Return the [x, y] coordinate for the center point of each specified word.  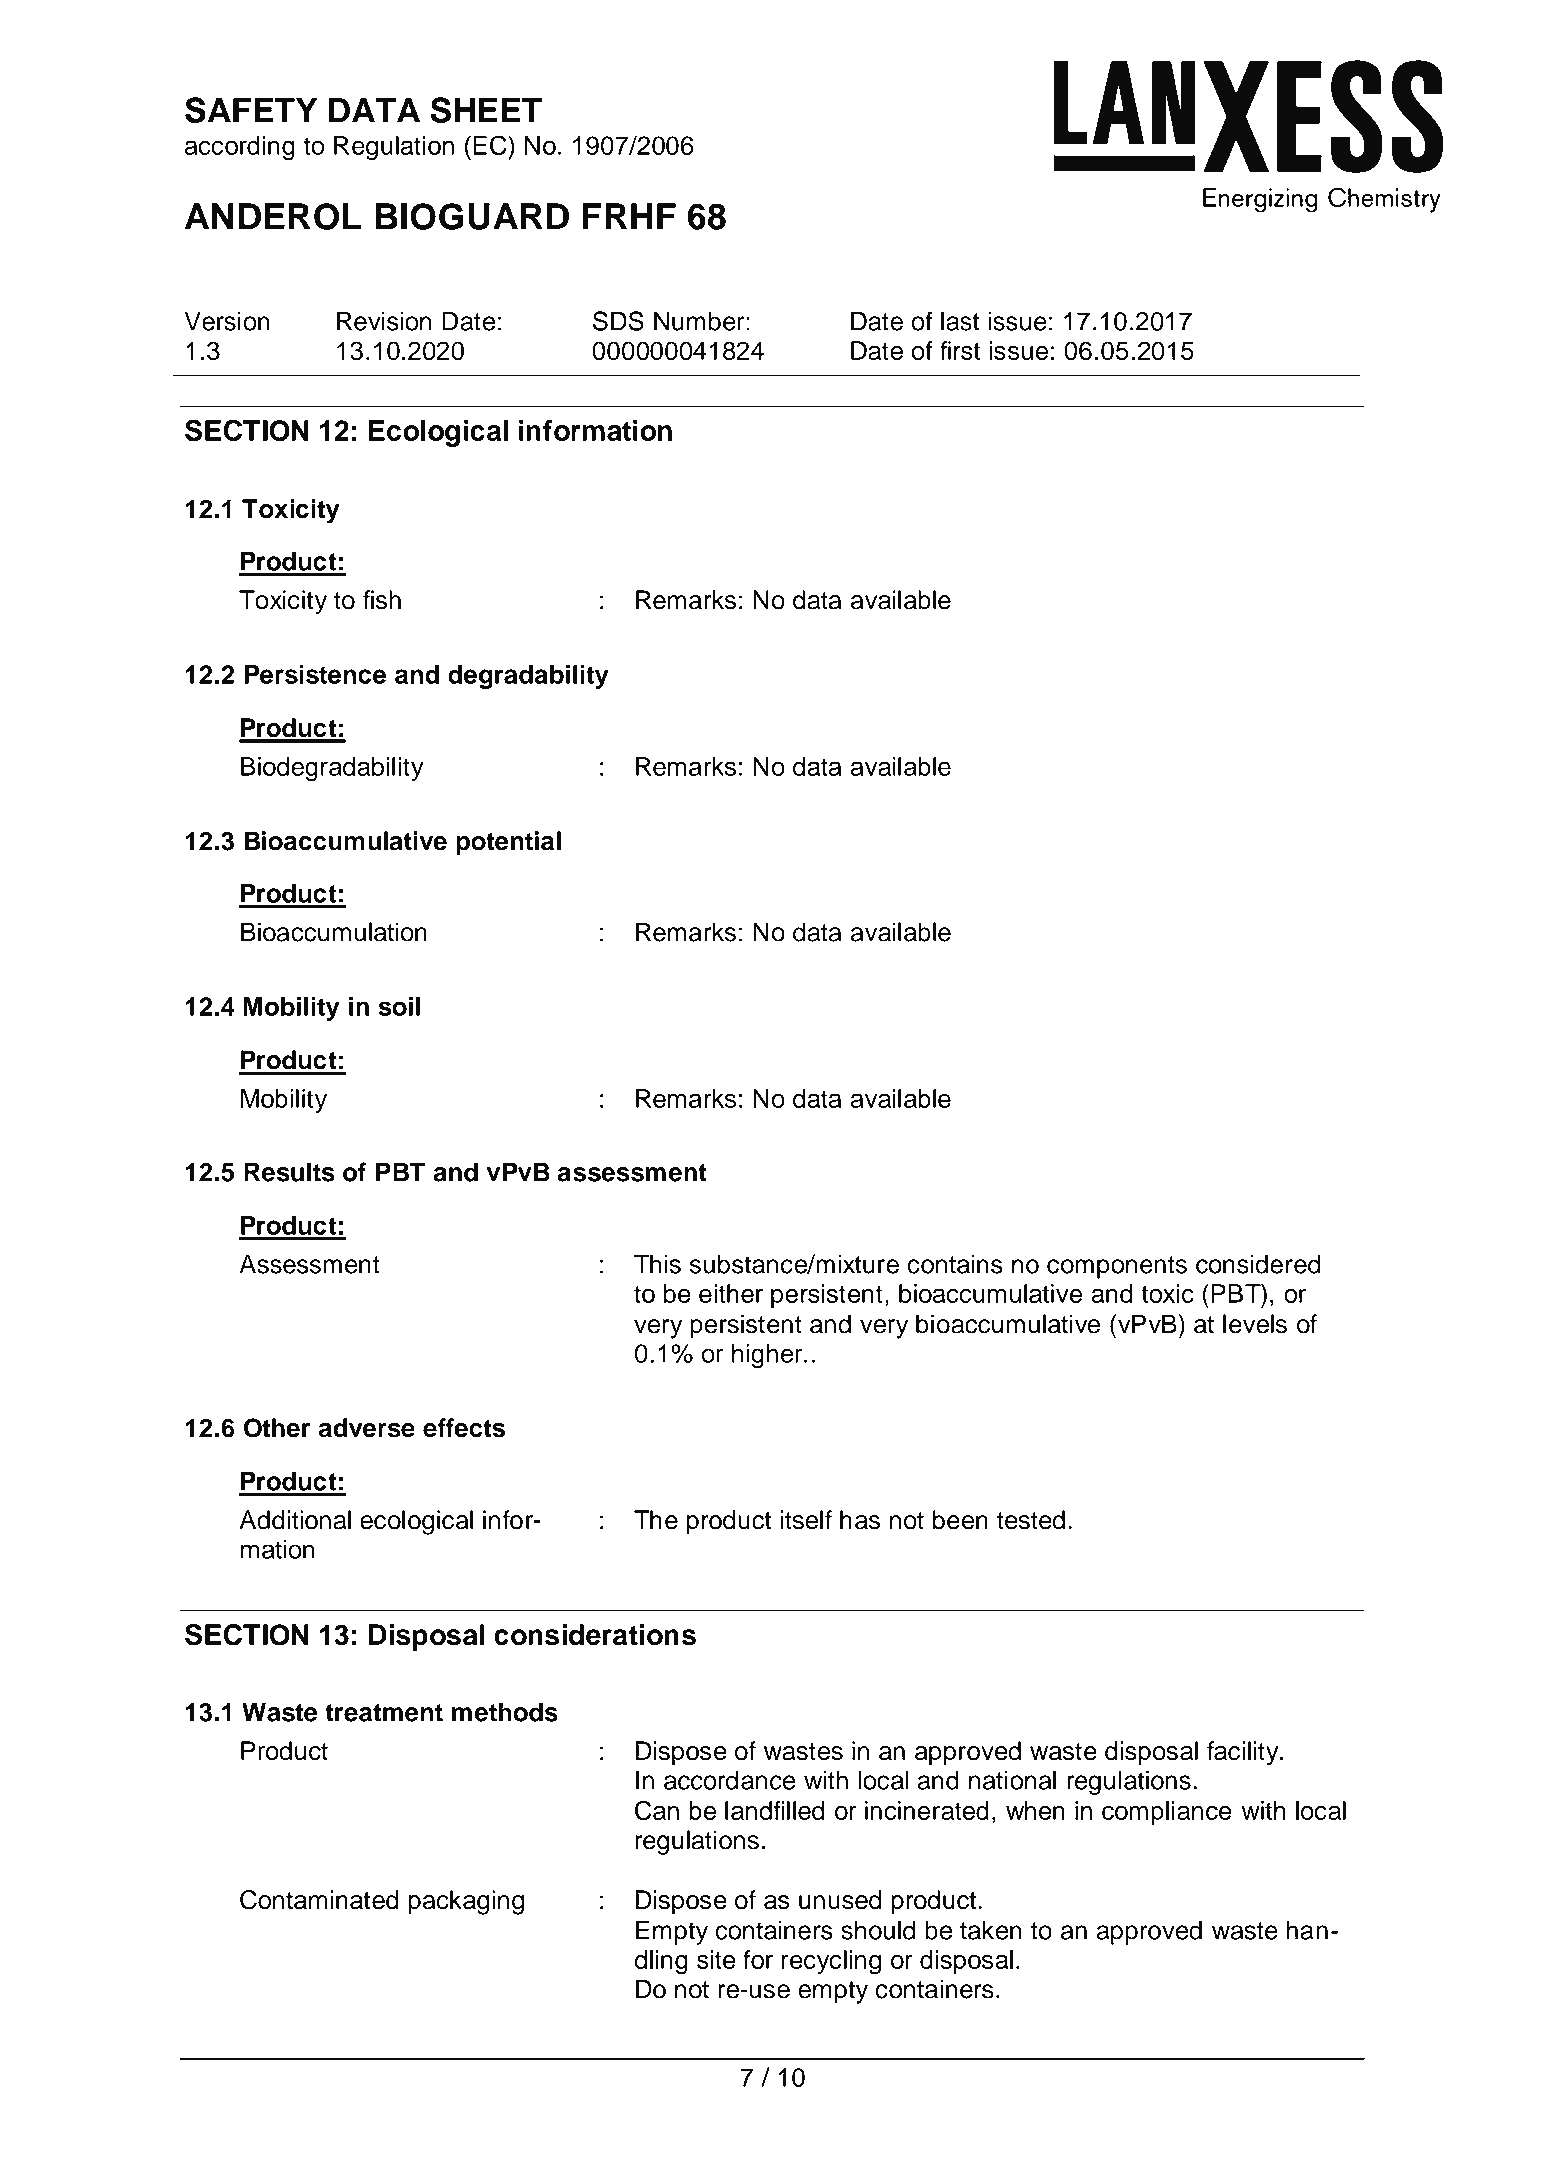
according [240, 148]
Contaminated [319, 1900]
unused [840, 1900]
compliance [1167, 1813]
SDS [618, 321]
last [960, 321]
